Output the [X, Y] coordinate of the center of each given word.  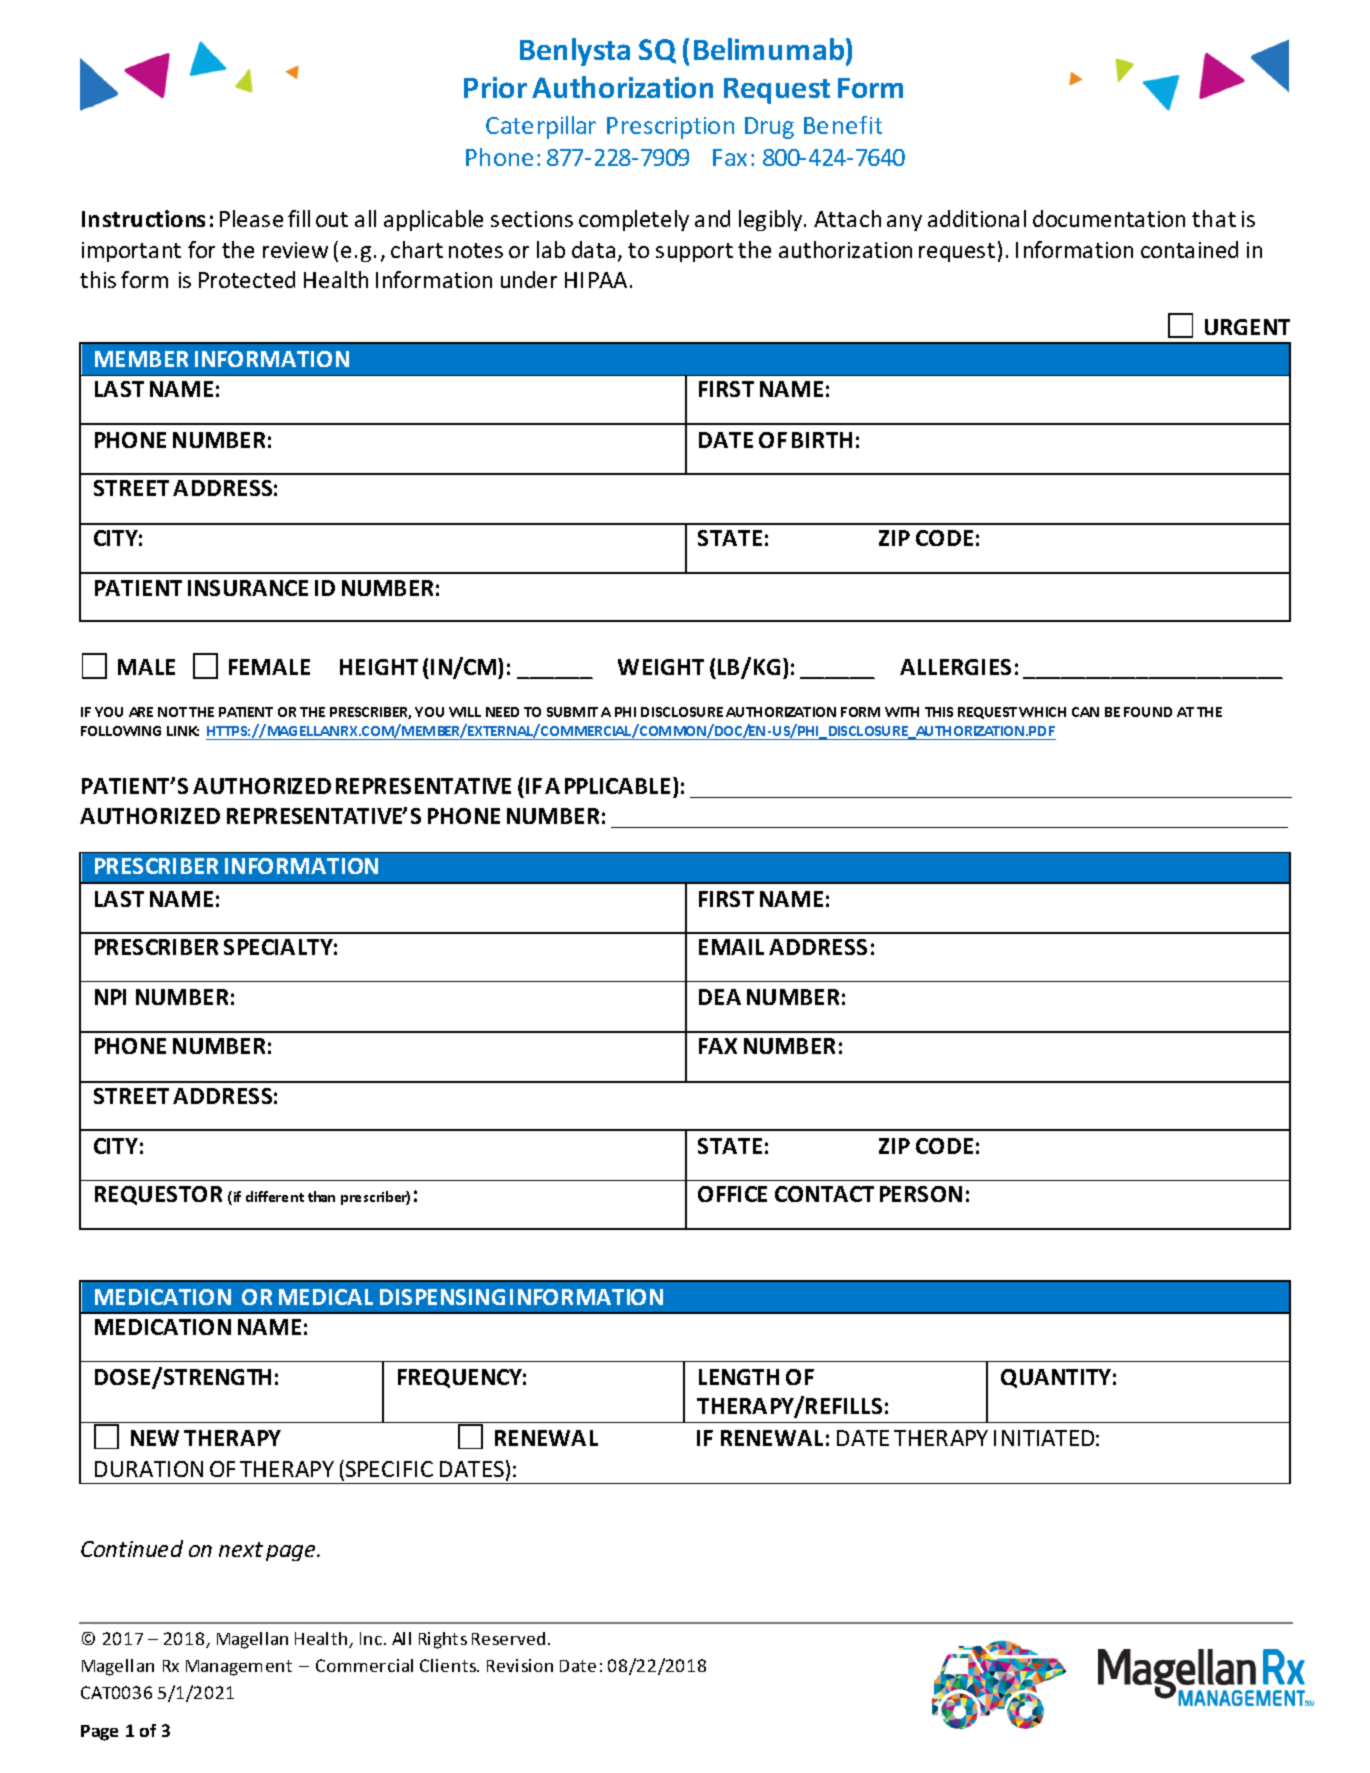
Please [251, 218]
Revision [520, 1665]
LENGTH [739, 1377]
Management [239, 1668]
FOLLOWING [121, 731]
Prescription [670, 128]
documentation [1109, 218]
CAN [1085, 712]
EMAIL [731, 947]
